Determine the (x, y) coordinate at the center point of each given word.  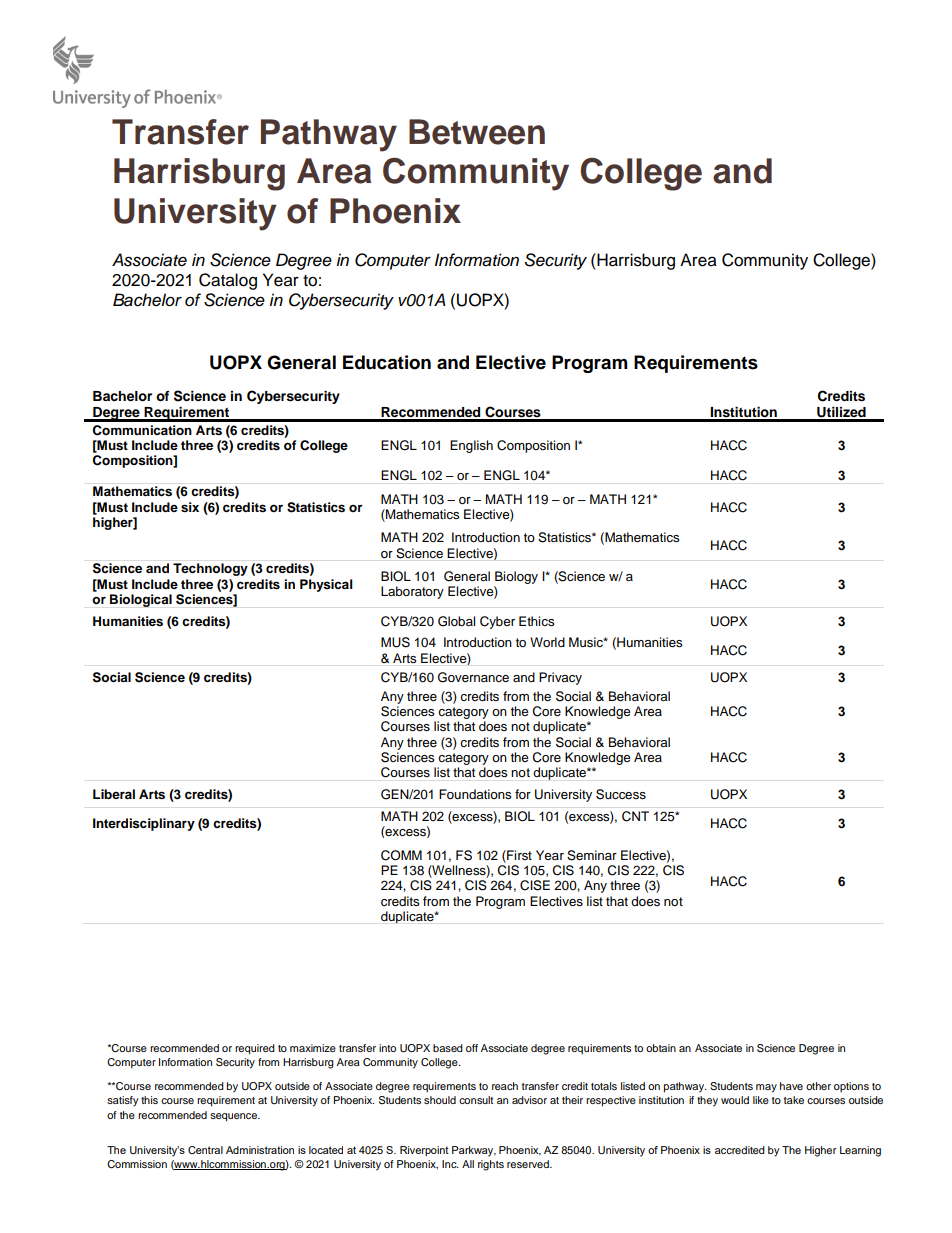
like (761, 1100)
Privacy (560, 678)
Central (205, 1150)
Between (477, 132)
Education (387, 362)
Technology (210, 569)
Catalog (228, 281)
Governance (473, 677)
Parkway (474, 1151)
